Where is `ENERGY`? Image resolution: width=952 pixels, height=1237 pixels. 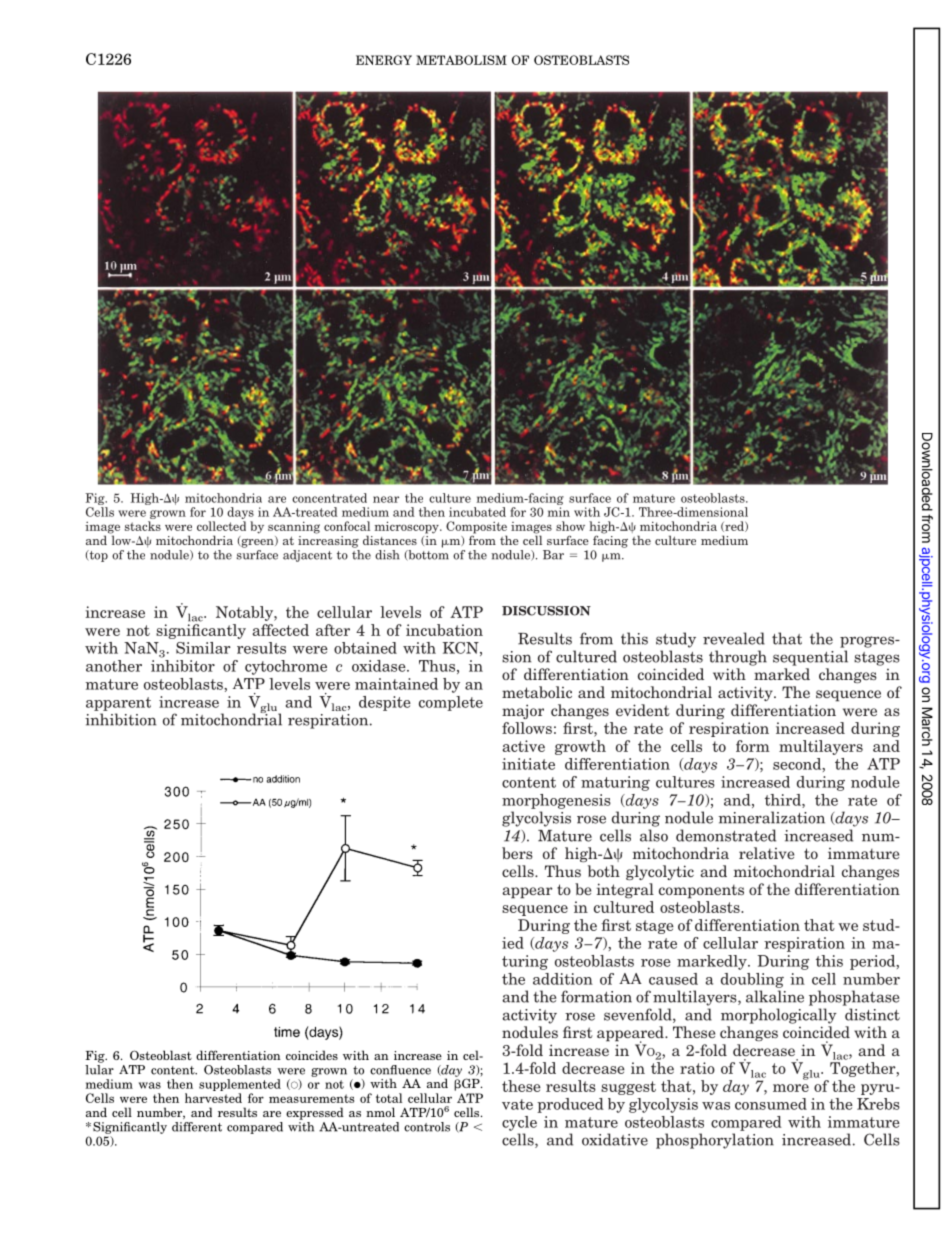 ENERGY is located at coordinates (384, 60).
